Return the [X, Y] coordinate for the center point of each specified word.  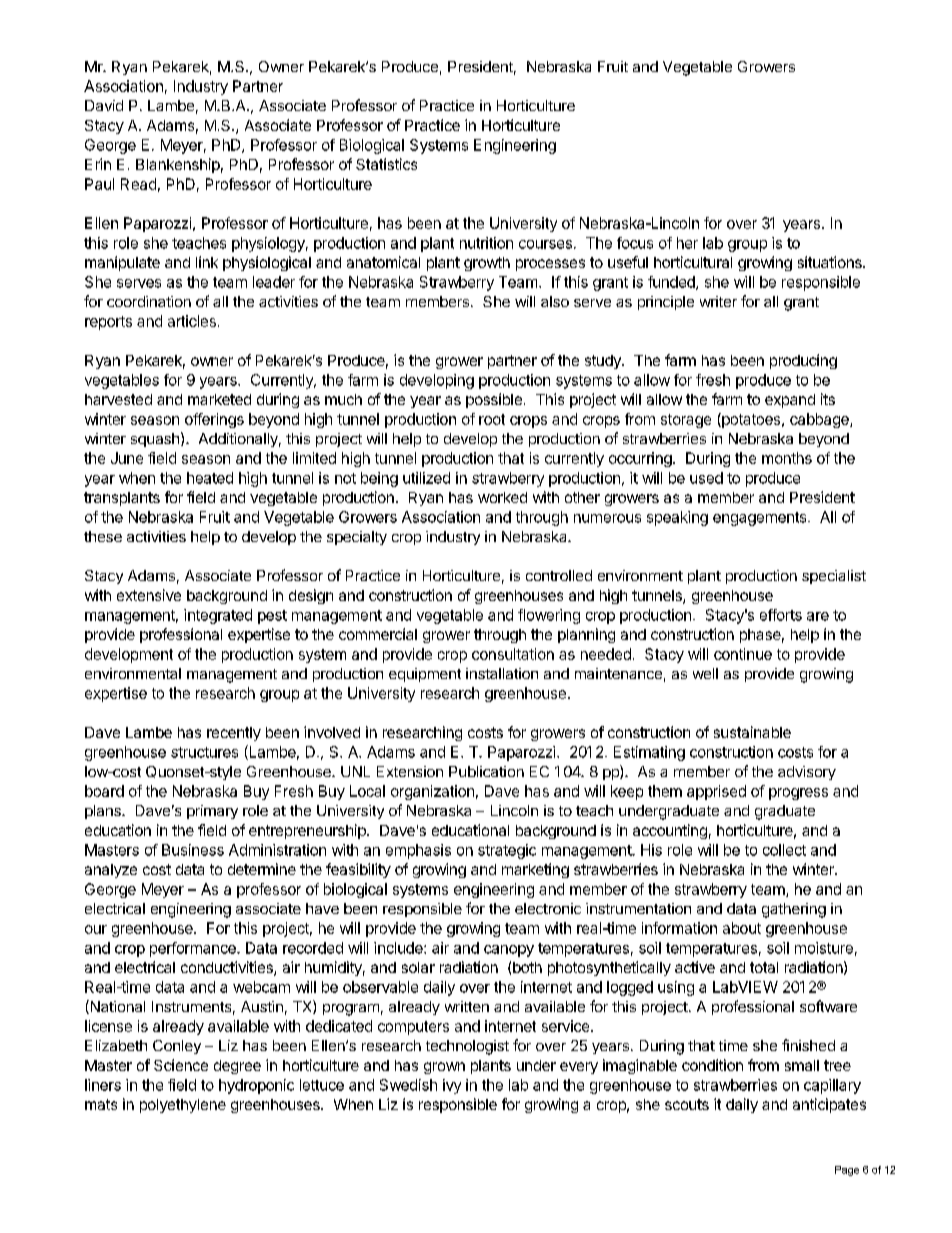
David [104, 105]
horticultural [693, 262]
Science [181, 1065]
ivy [452, 1086]
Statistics [386, 164]
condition [712, 1065]
